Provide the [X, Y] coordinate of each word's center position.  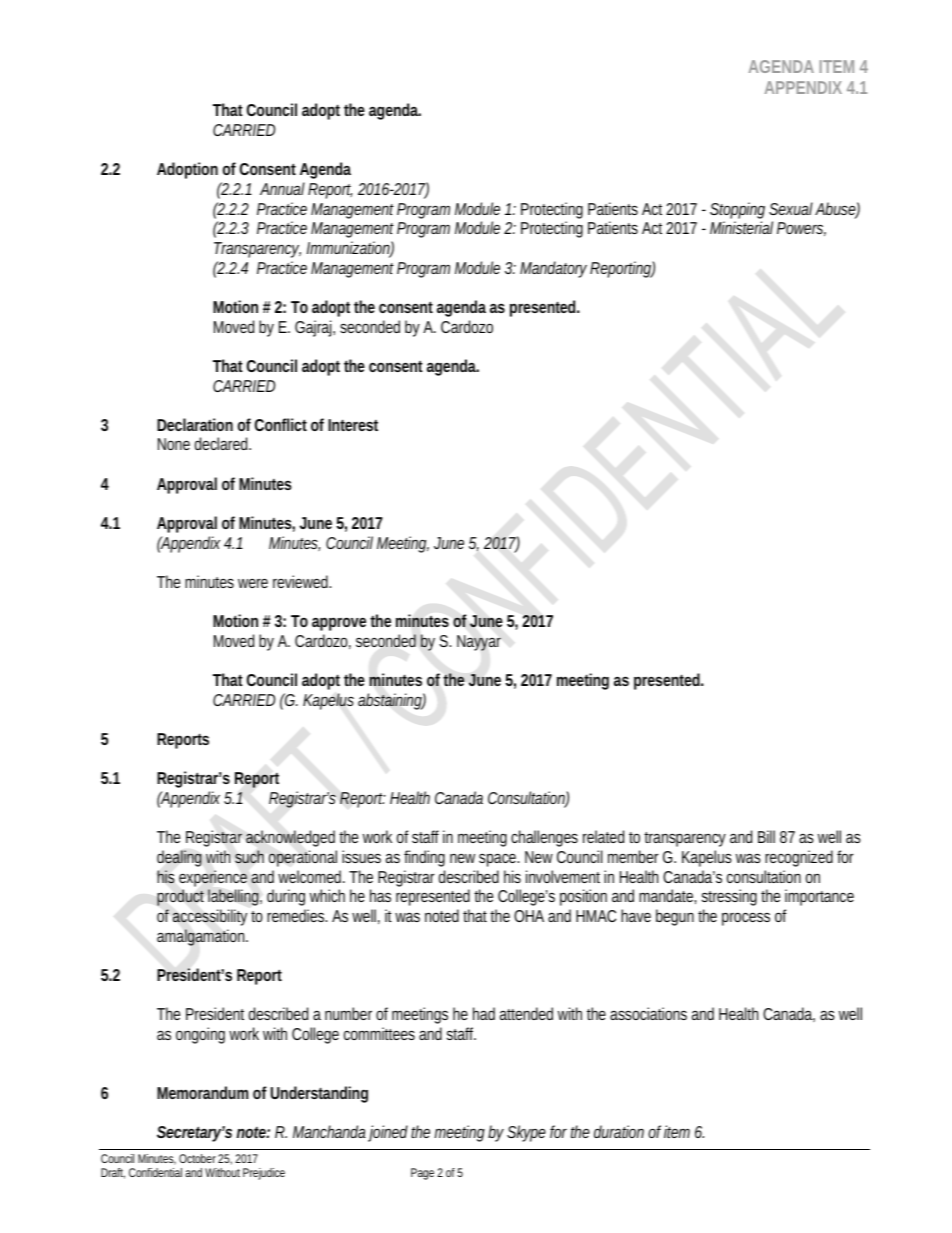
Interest [353, 425]
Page [422, 1174]
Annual [282, 188]
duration [619, 1131]
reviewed [302, 581]
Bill [766, 836]
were [253, 583]
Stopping [737, 212]
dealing [179, 858]
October [197, 1158]
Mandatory [553, 269]
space [499, 860]
